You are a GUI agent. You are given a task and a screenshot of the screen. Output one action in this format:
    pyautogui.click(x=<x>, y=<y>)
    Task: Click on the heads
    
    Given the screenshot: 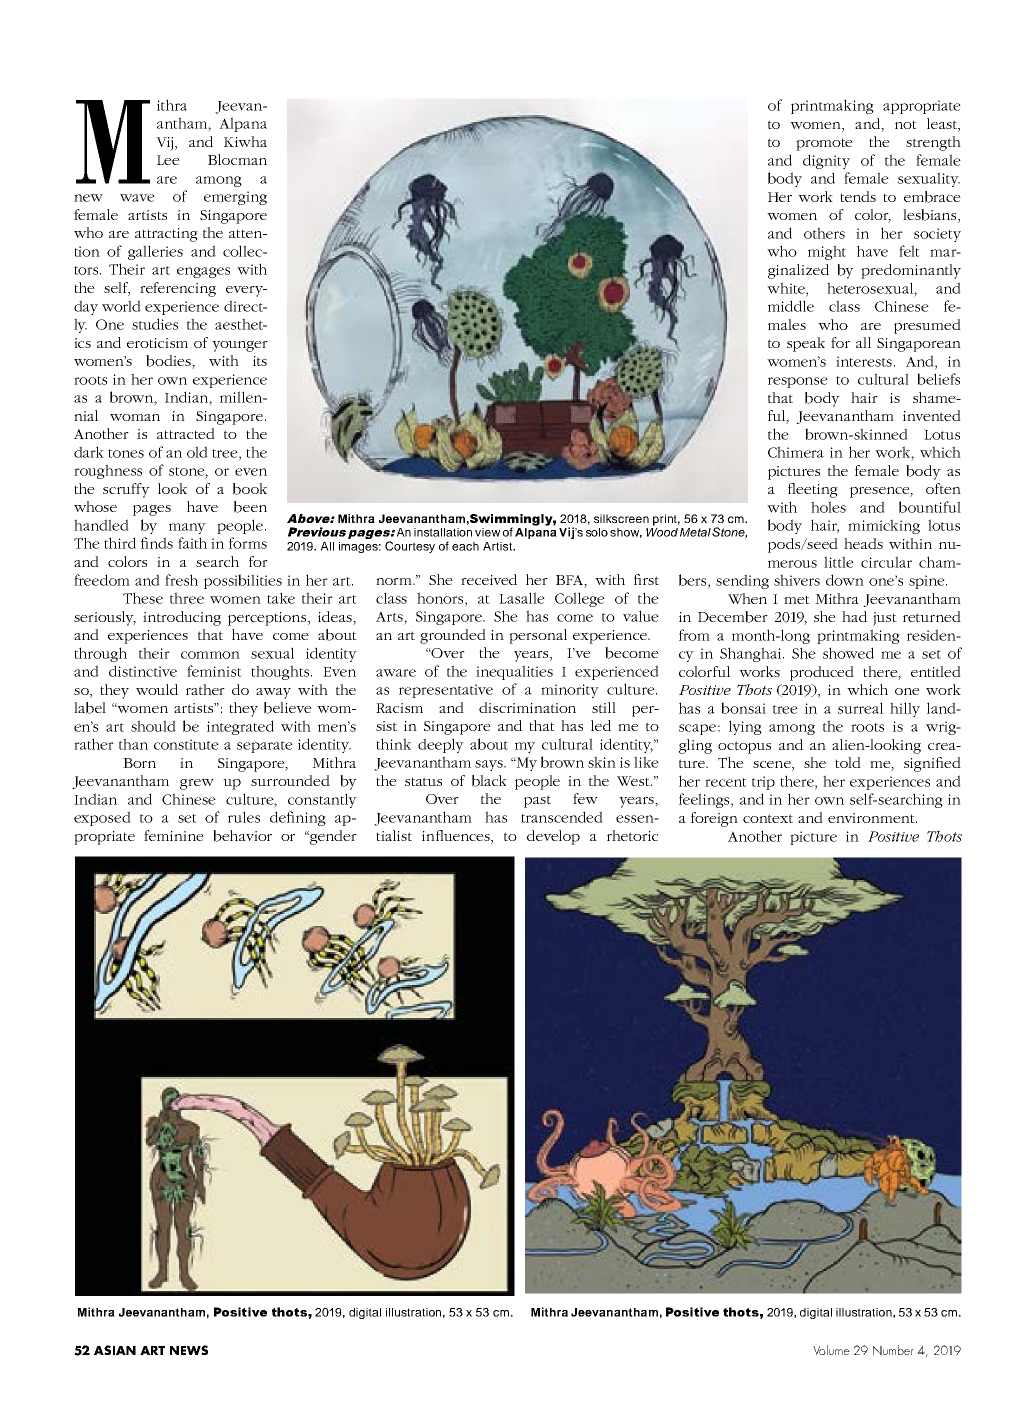 What is the action you would take?
    pyautogui.click(x=863, y=543)
